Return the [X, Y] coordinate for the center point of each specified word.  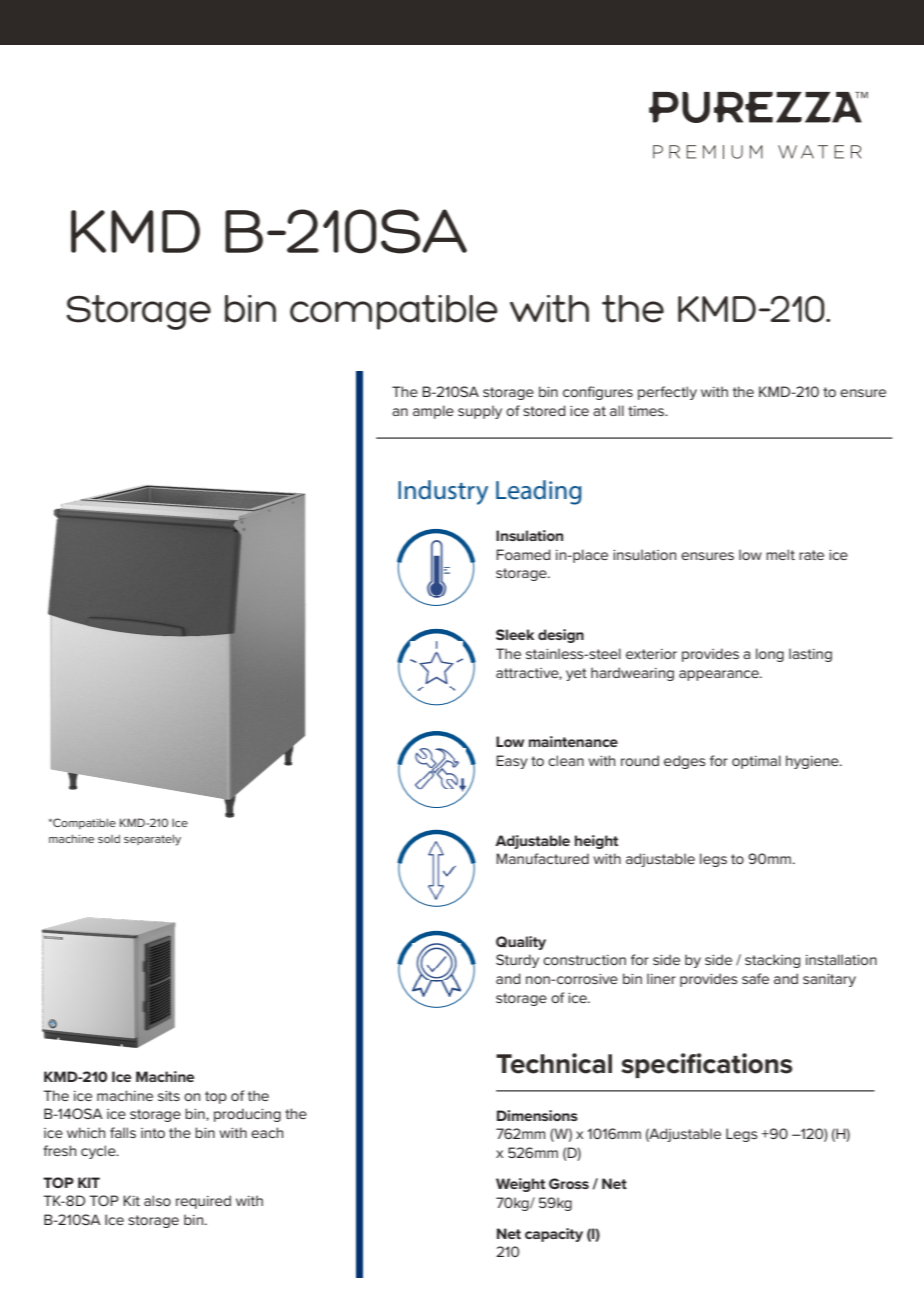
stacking [772, 961]
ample [433, 412]
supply [480, 412]
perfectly [667, 393]
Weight [520, 1185]
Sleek [515, 634]
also [157, 1200]
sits [169, 1096]
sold [109, 838]
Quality [521, 943]
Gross [569, 1183]
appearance [720, 675]
